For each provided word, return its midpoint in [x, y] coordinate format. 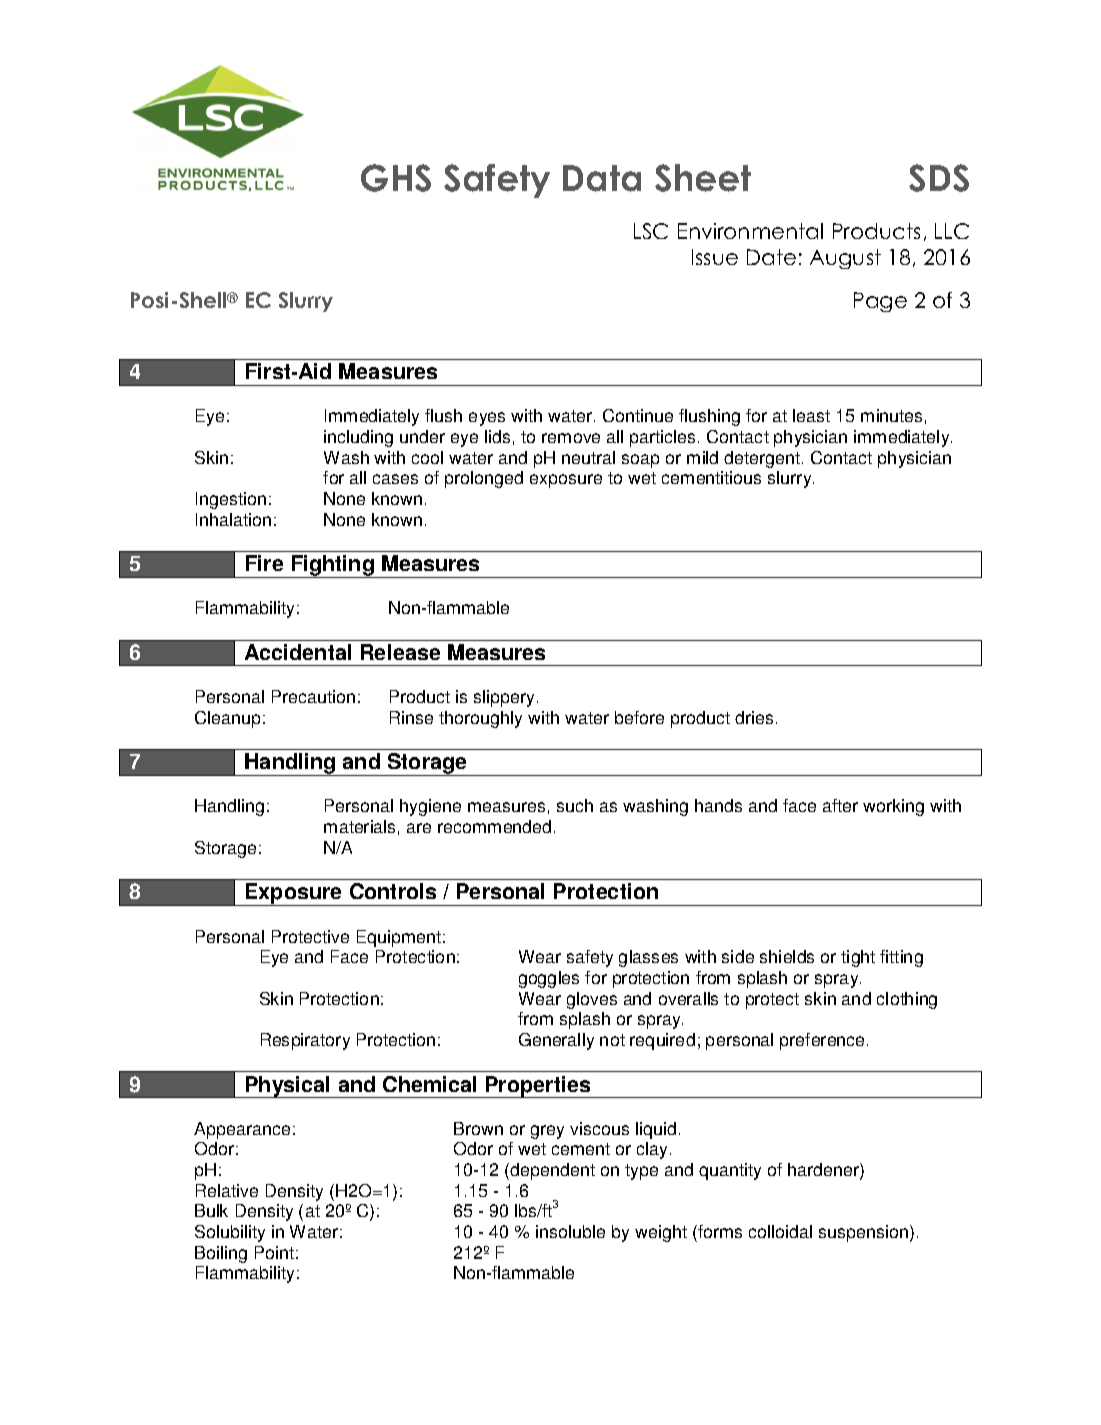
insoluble [570, 1231]
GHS [396, 178]
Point [274, 1252]
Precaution [313, 696]
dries [754, 717]
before [639, 717]
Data [602, 178]
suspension [865, 1233]
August [845, 259]
